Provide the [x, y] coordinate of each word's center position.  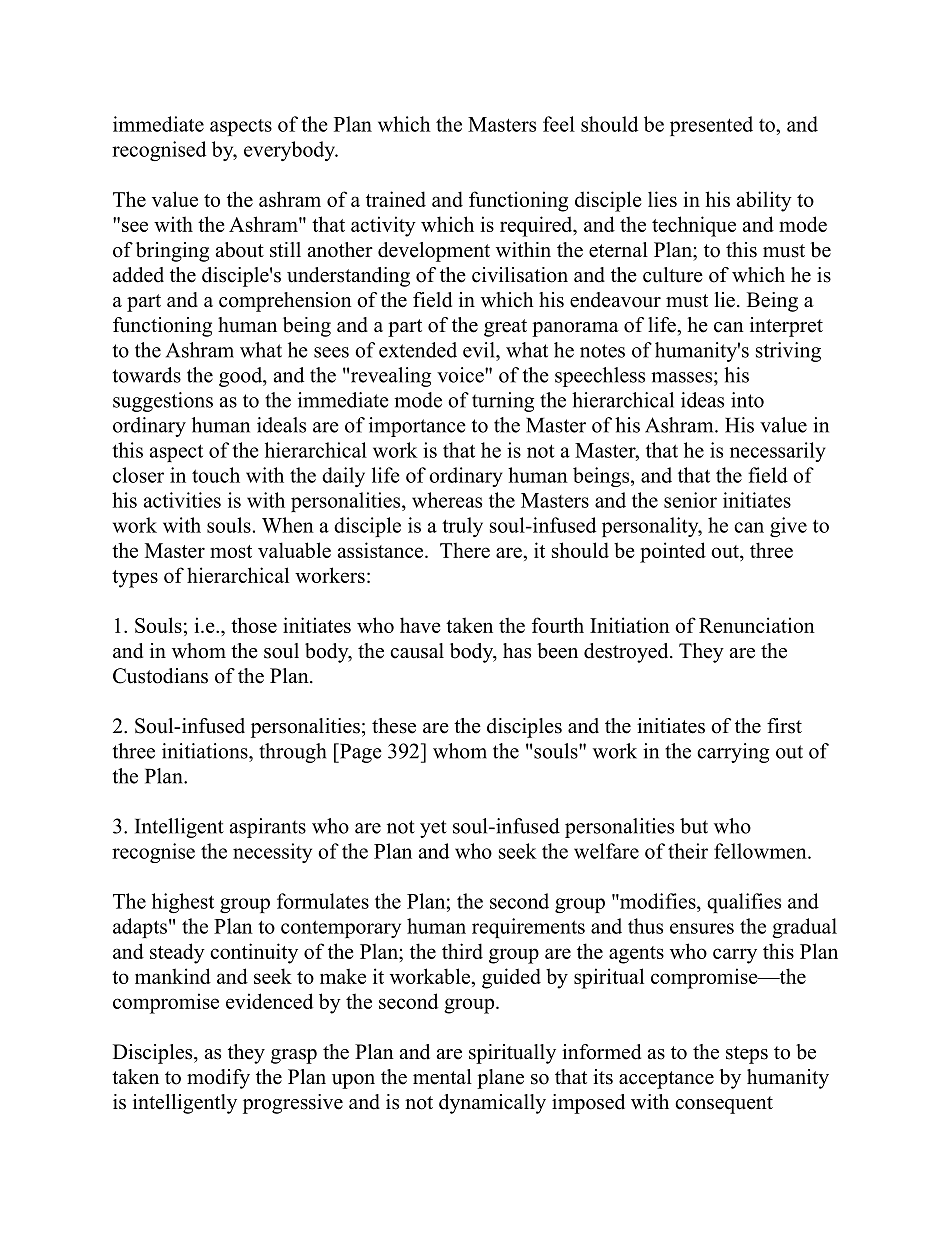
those [254, 625]
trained [396, 199]
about [240, 250]
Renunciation [757, 625]
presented [711, 126]
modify [218, 1079]
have [420, 625]
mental [442, 1077]
